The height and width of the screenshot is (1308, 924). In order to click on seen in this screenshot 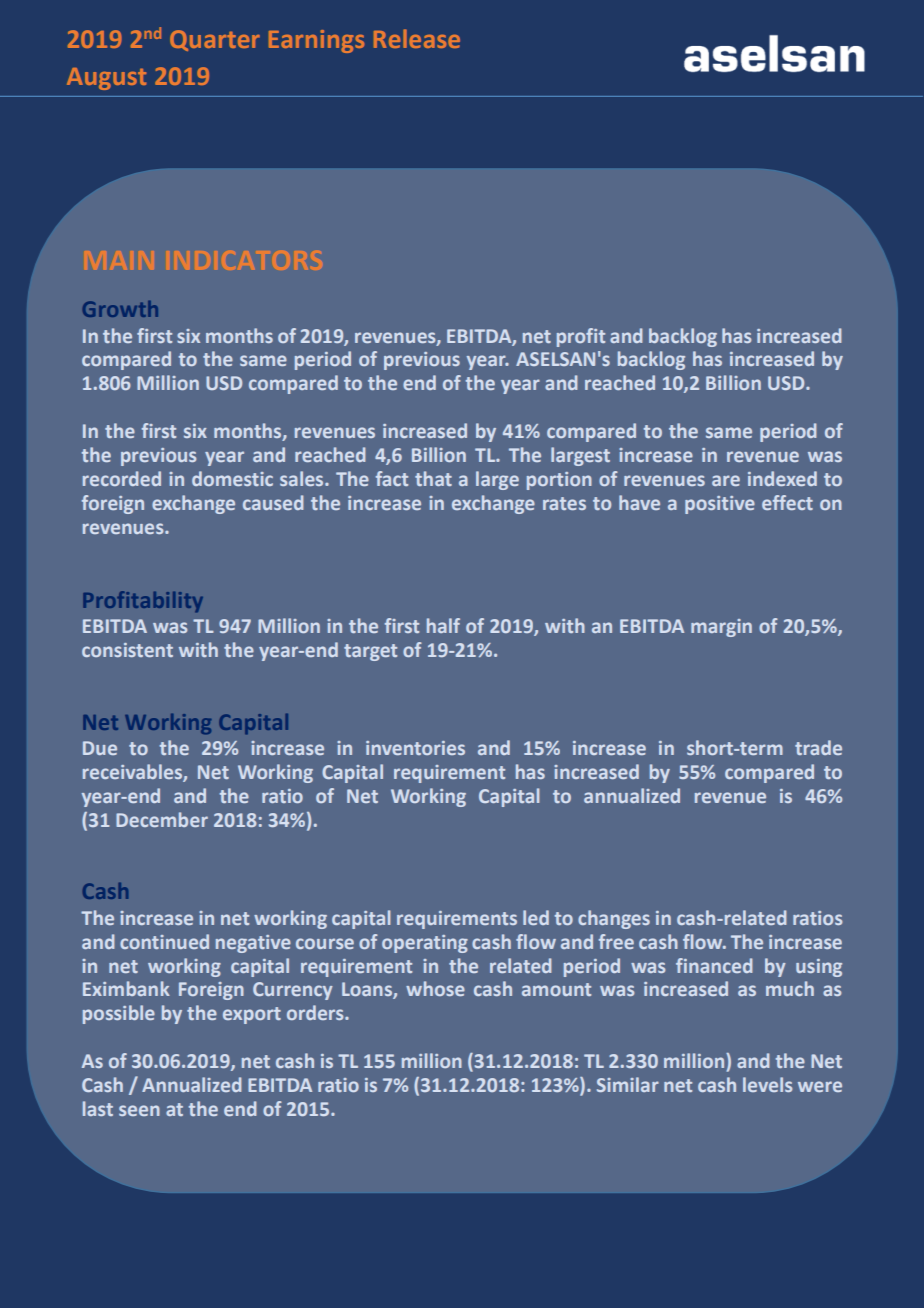, I will do `click(139, 1110)`.
